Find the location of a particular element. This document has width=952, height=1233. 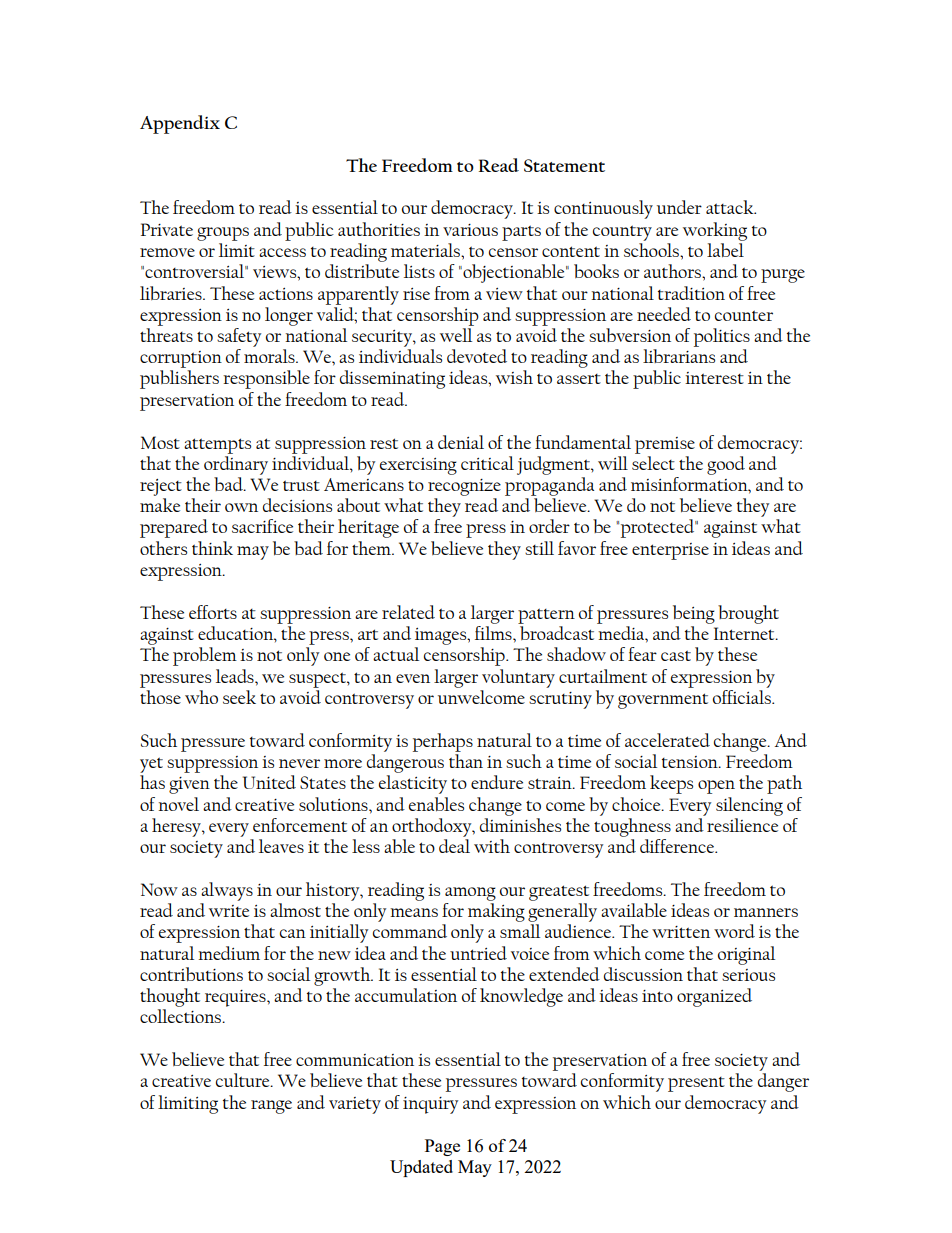

attack is located at coordinates (731, 207).
